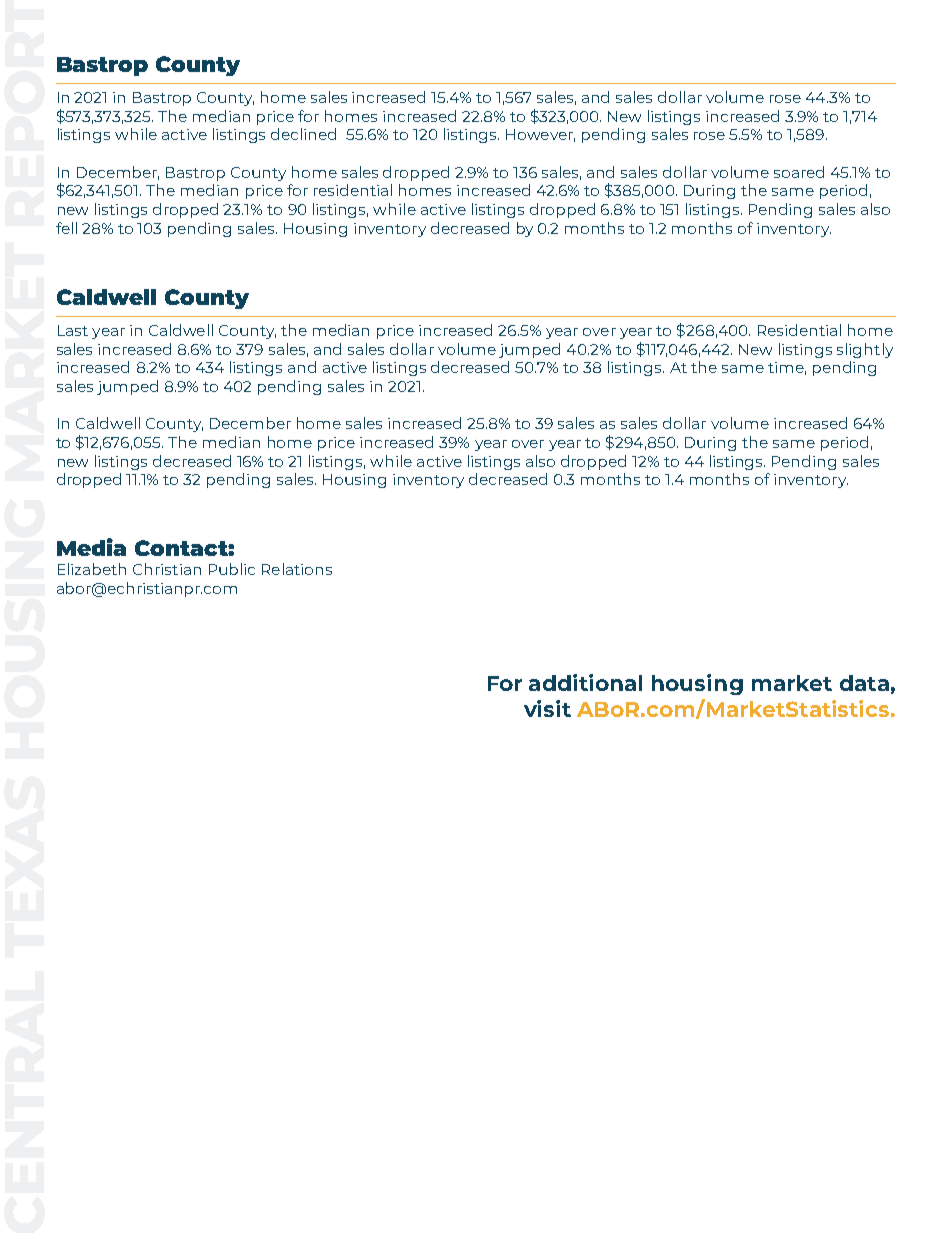  Describe the element at coordinates (232, 569) in the screenshot. I see `Public` at that location.
